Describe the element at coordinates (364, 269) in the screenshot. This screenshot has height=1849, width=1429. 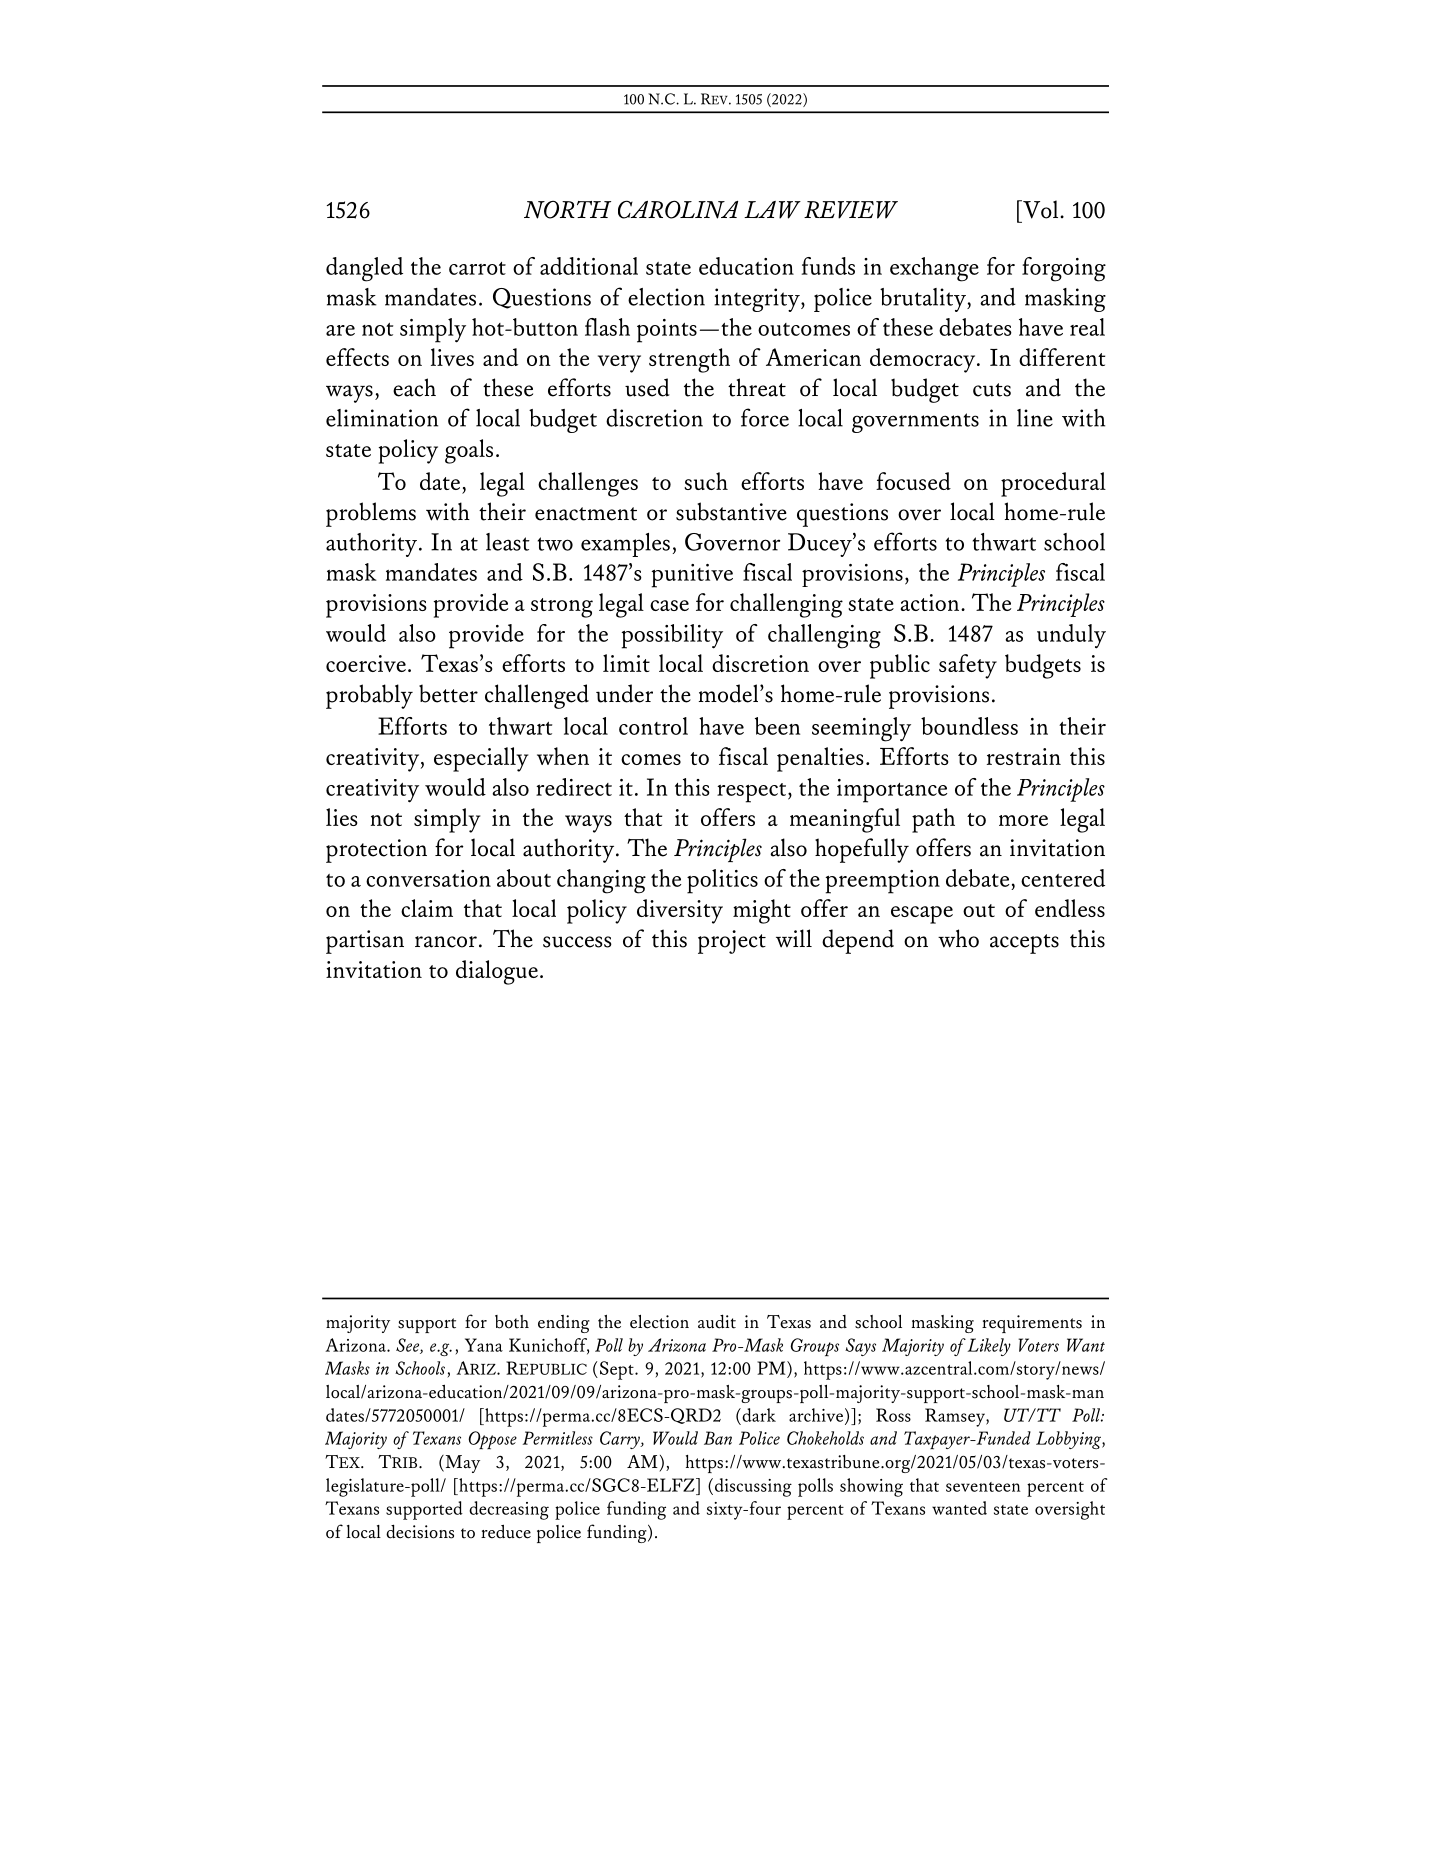
I see `dangled` at that location.
